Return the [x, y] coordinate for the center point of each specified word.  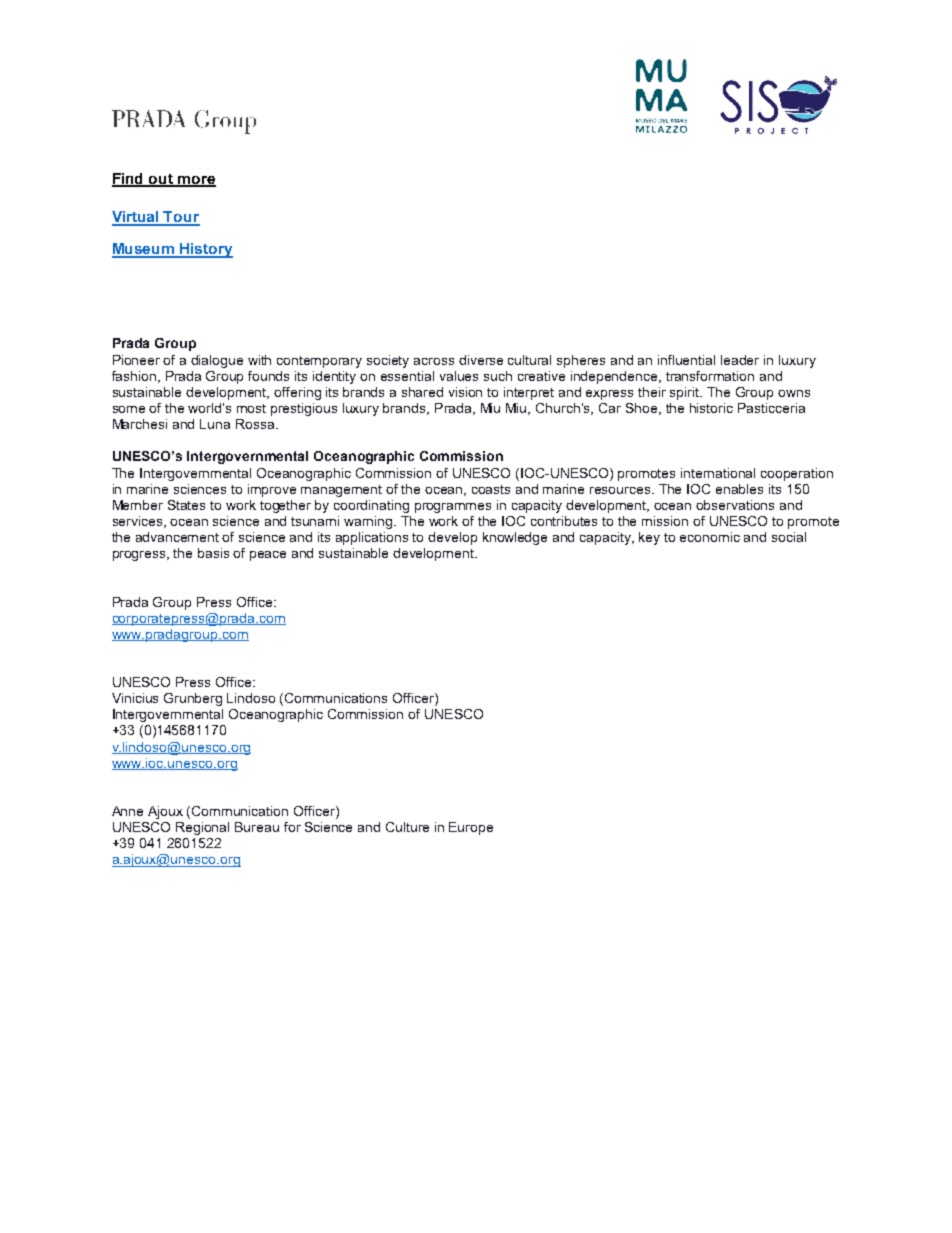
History [205, 250]
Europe [471, 828]
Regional [202, 828]
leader [740, 360]
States [186, 505]
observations [735, 505]
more [196, 181]
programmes [453, 508]
